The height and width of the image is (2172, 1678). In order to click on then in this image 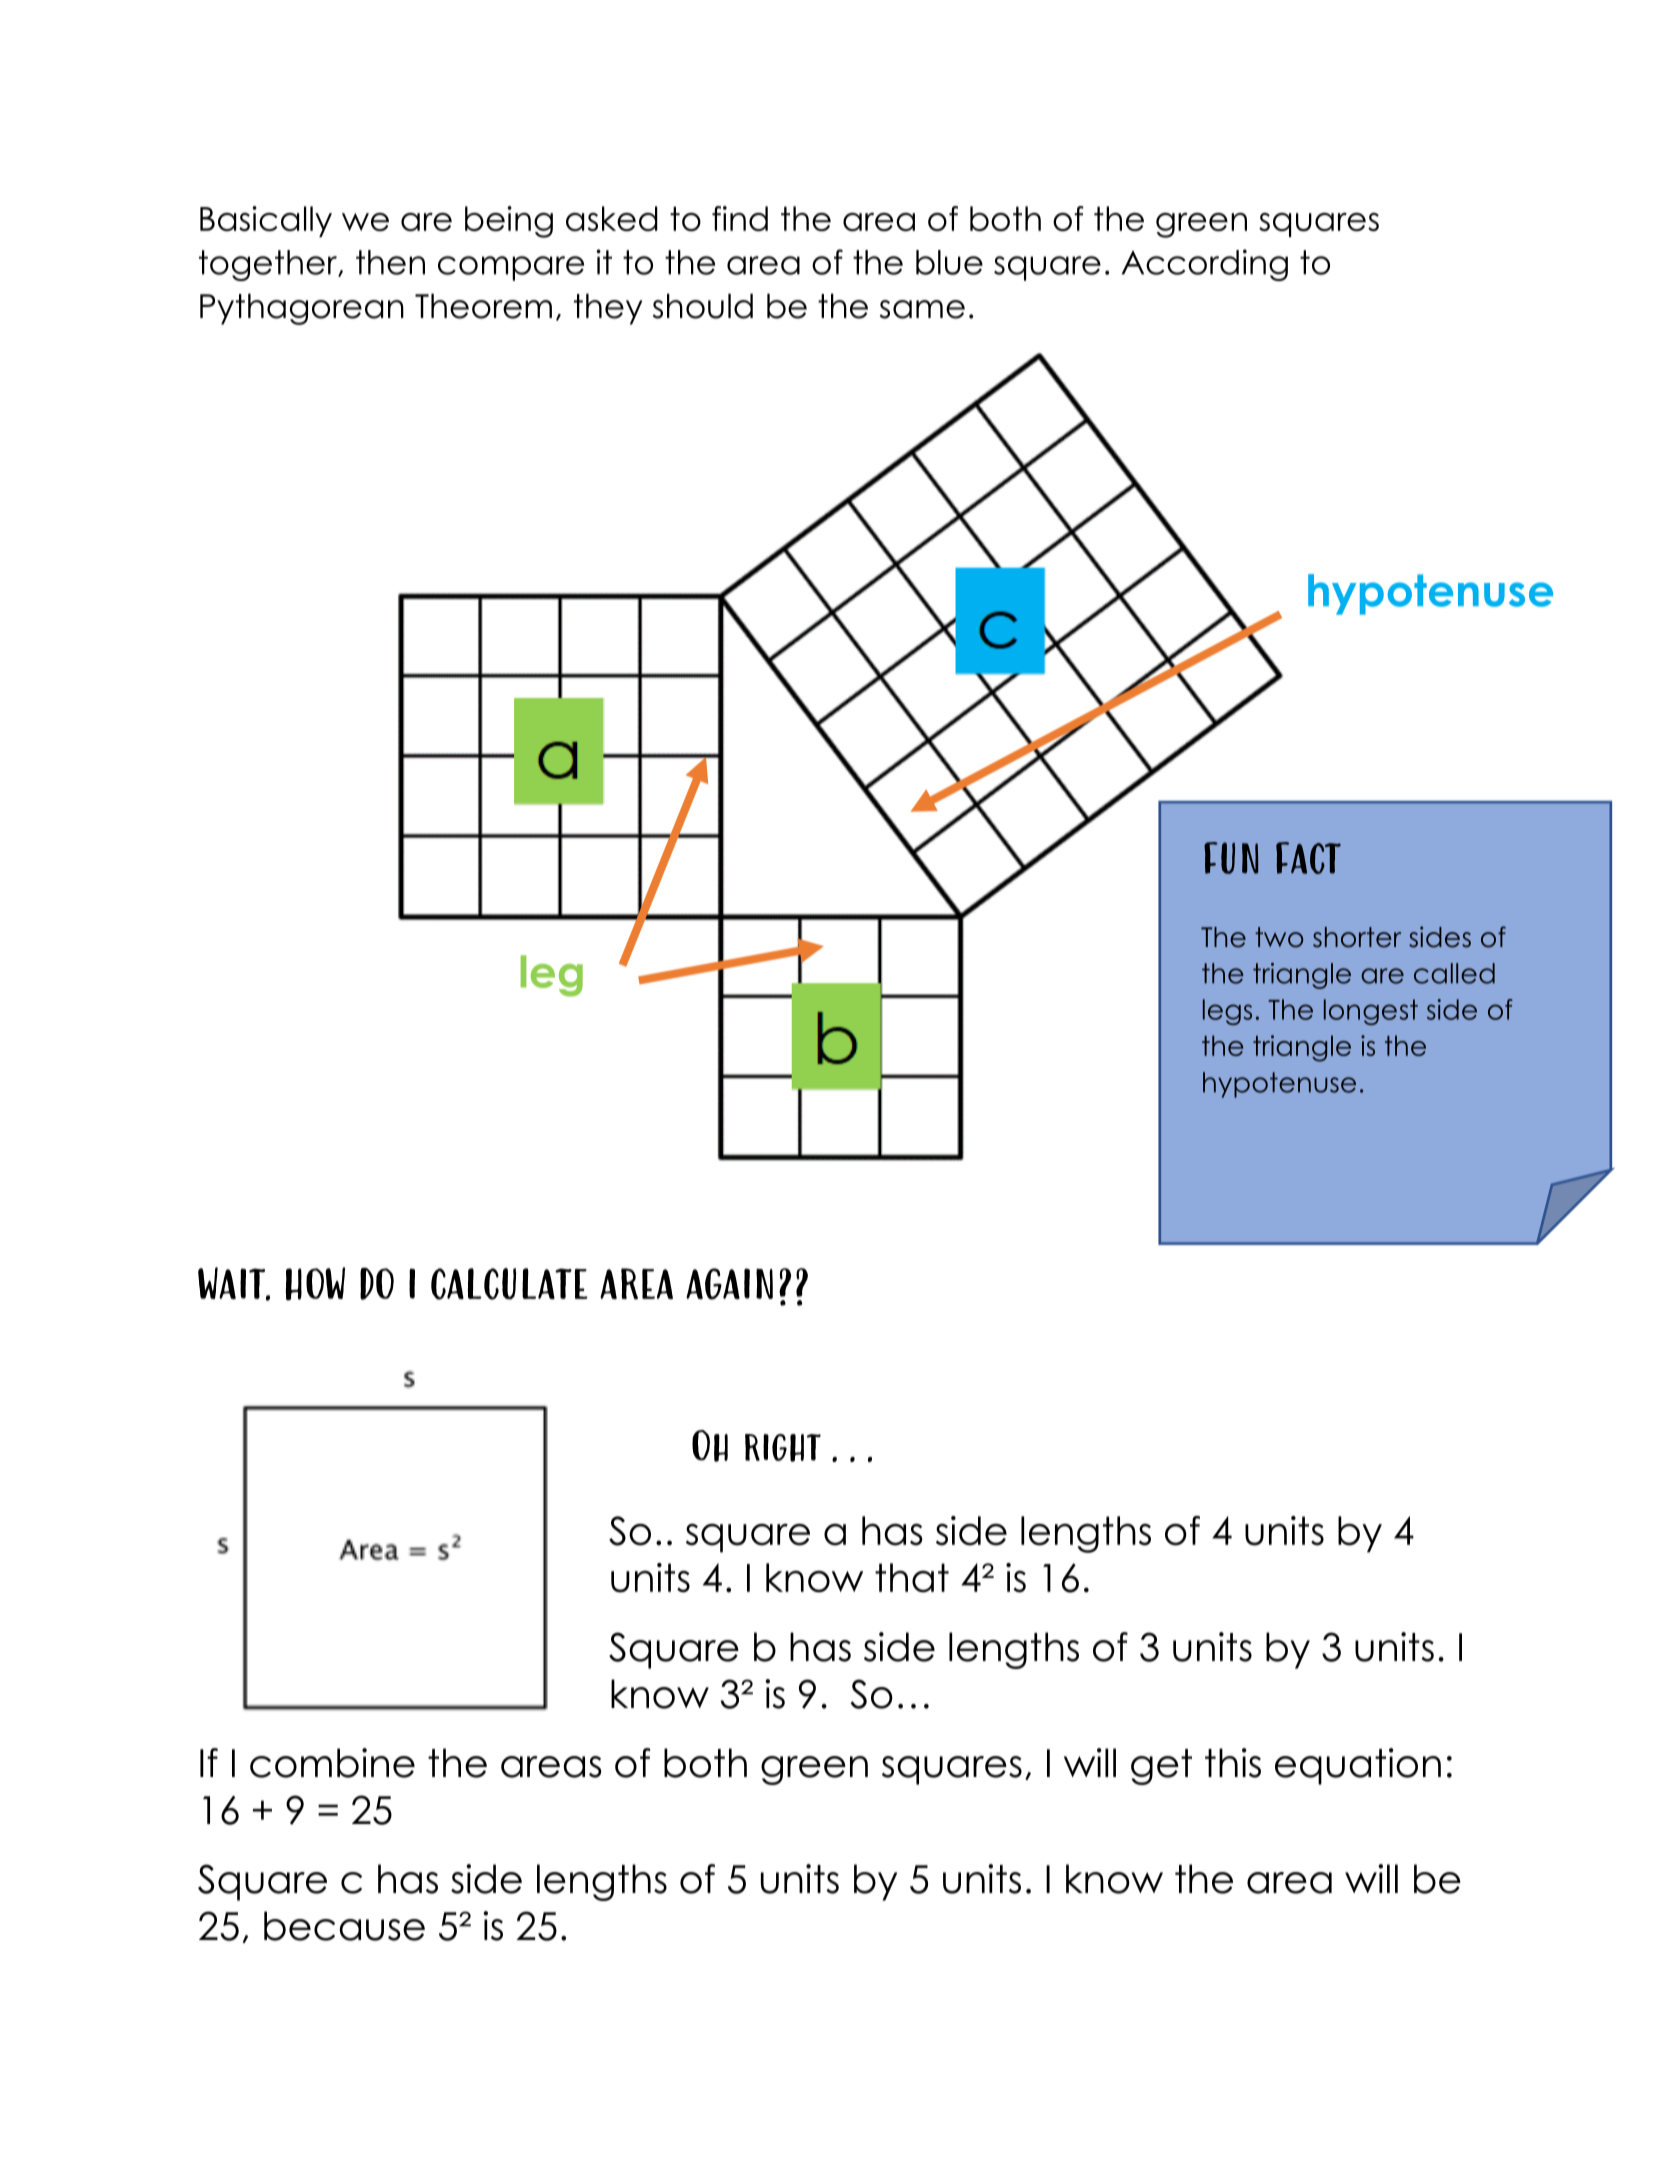, I will do `click(390, 262)`.
